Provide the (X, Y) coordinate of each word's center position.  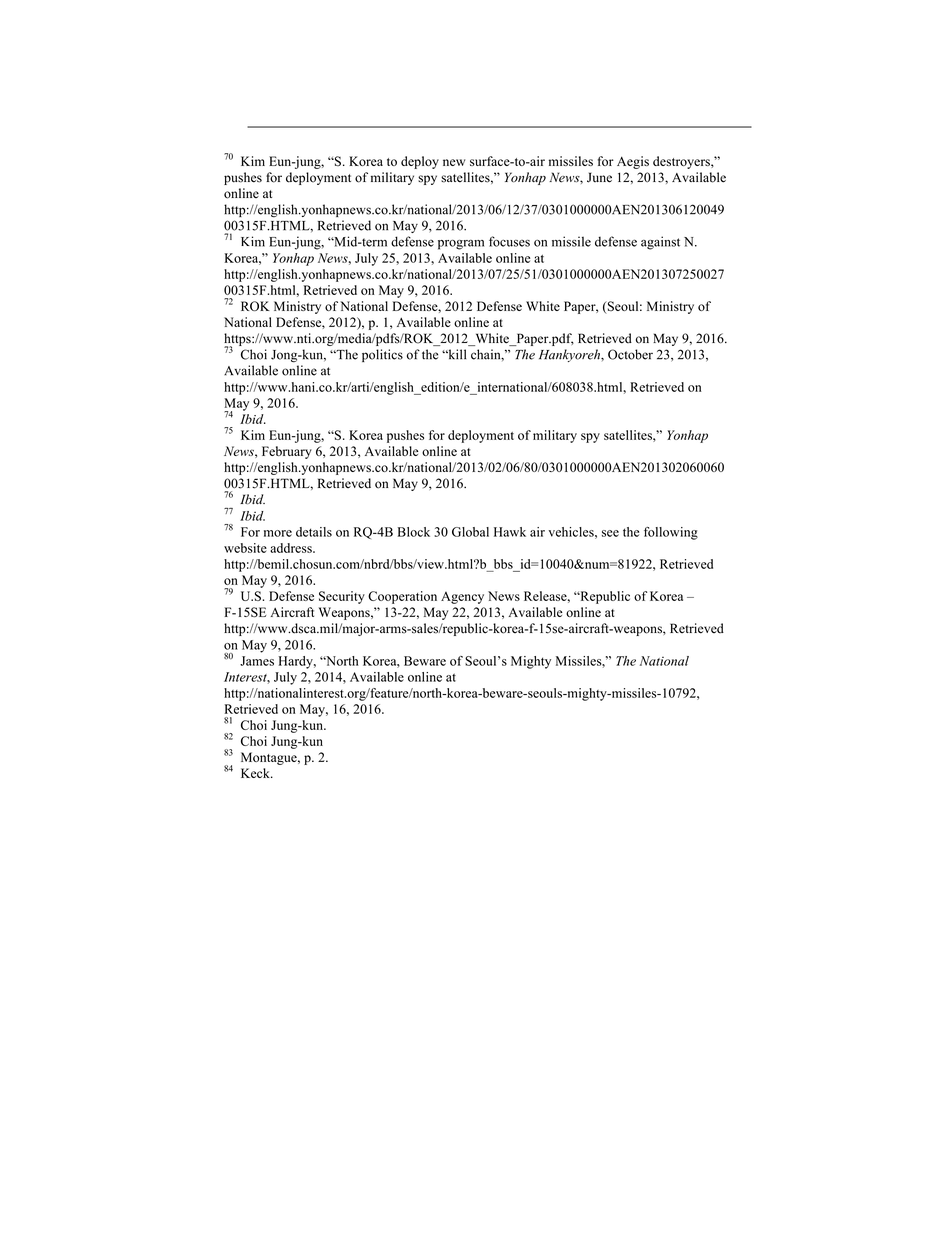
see (610, 533)
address (292, 548)
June (599, 177)
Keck (256, 773)
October (630, 354)
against (660, 243)
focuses (509, 241)
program (461, 245)
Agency (462, 598)
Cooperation (402, 597)
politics (382, 355)
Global (470, 532)
